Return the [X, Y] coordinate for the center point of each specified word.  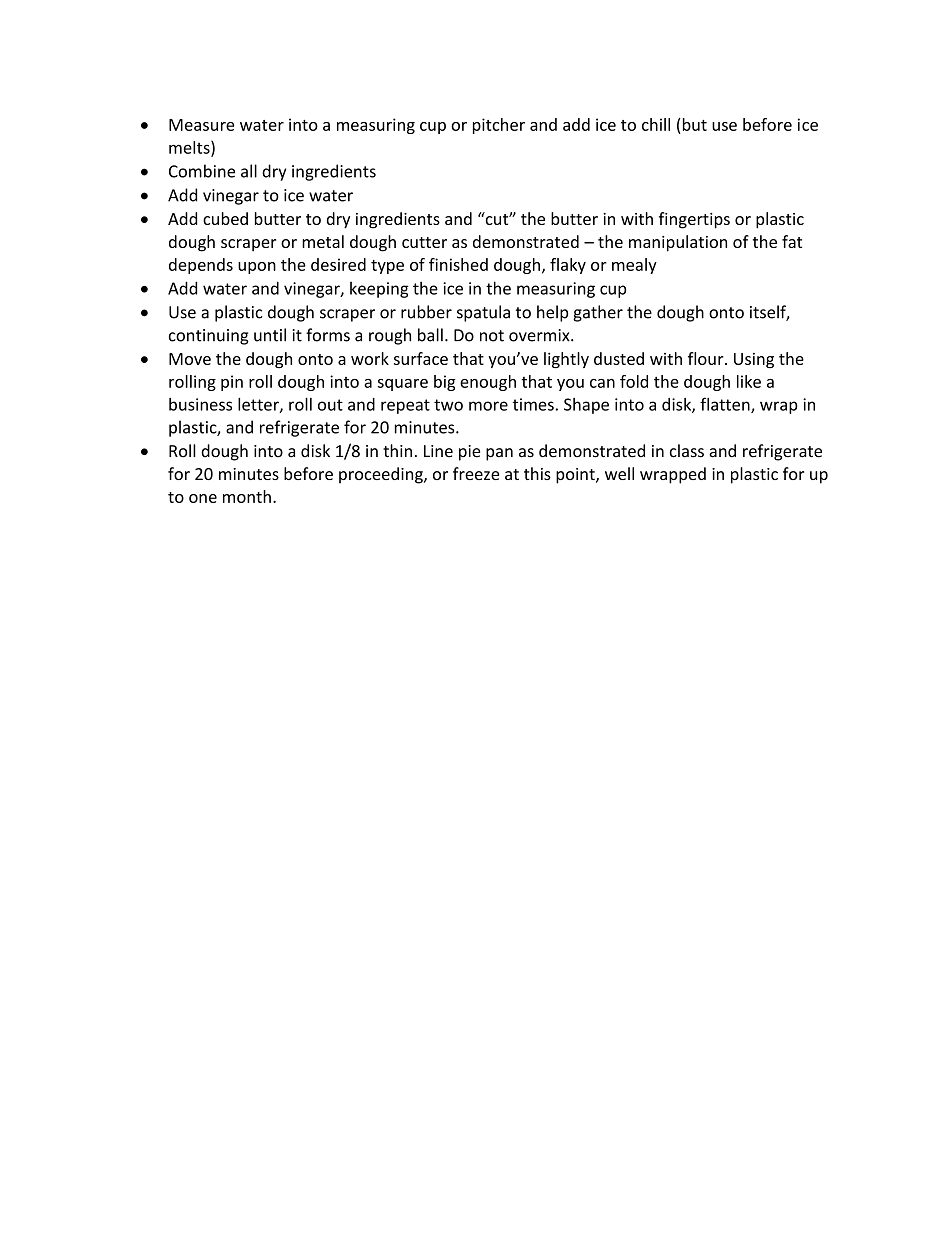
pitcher [499, 126]
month [247, 496]
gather [598, 313]
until [270, 335]
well [619, 473]
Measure [201, 125]
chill [656, 124]
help [552, 313]
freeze [476, 473]
